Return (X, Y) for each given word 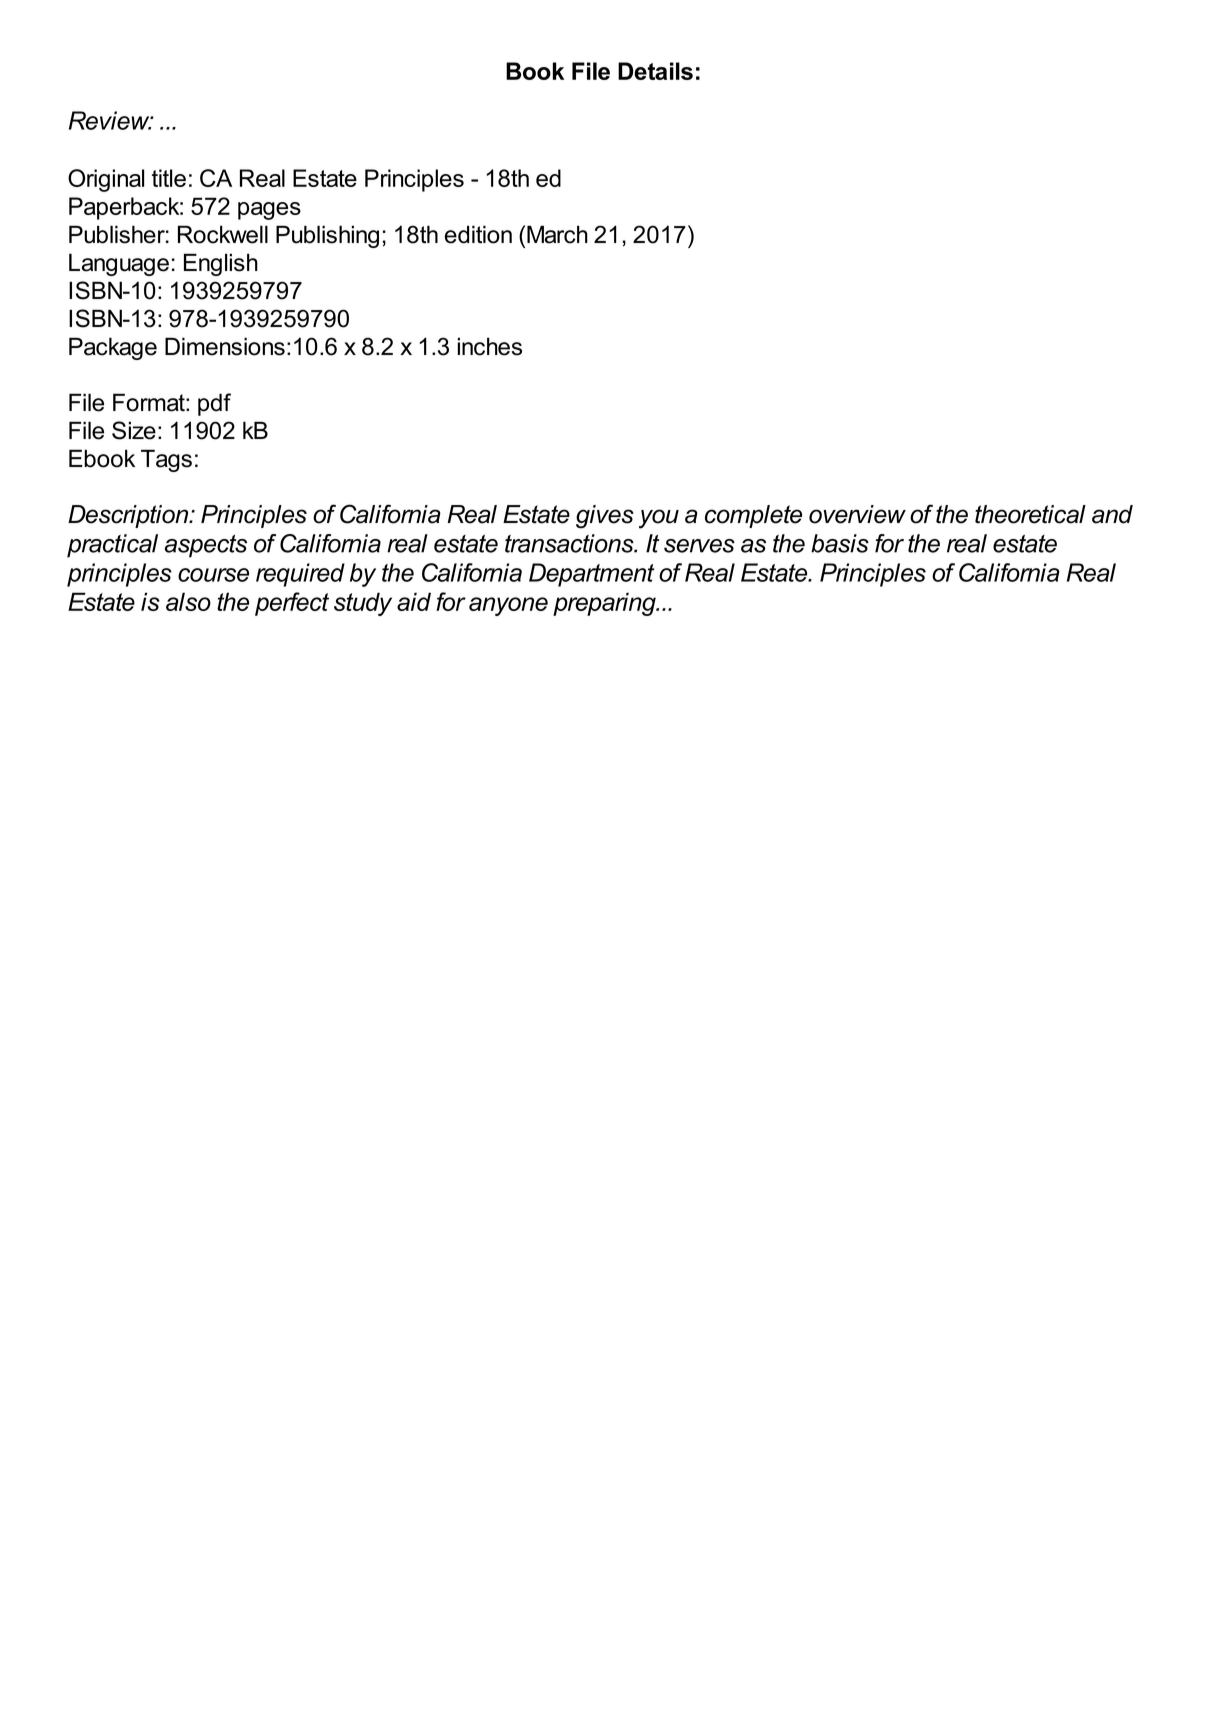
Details (655, 71)
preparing (605, 604)
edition (478, 234)
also (188, 601)
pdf (214, 404)
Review (110, 120)
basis (840, 543)
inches (490, 346)
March (557, 234)
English (221, 264)
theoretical (1030, 514)
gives (605, 517)
